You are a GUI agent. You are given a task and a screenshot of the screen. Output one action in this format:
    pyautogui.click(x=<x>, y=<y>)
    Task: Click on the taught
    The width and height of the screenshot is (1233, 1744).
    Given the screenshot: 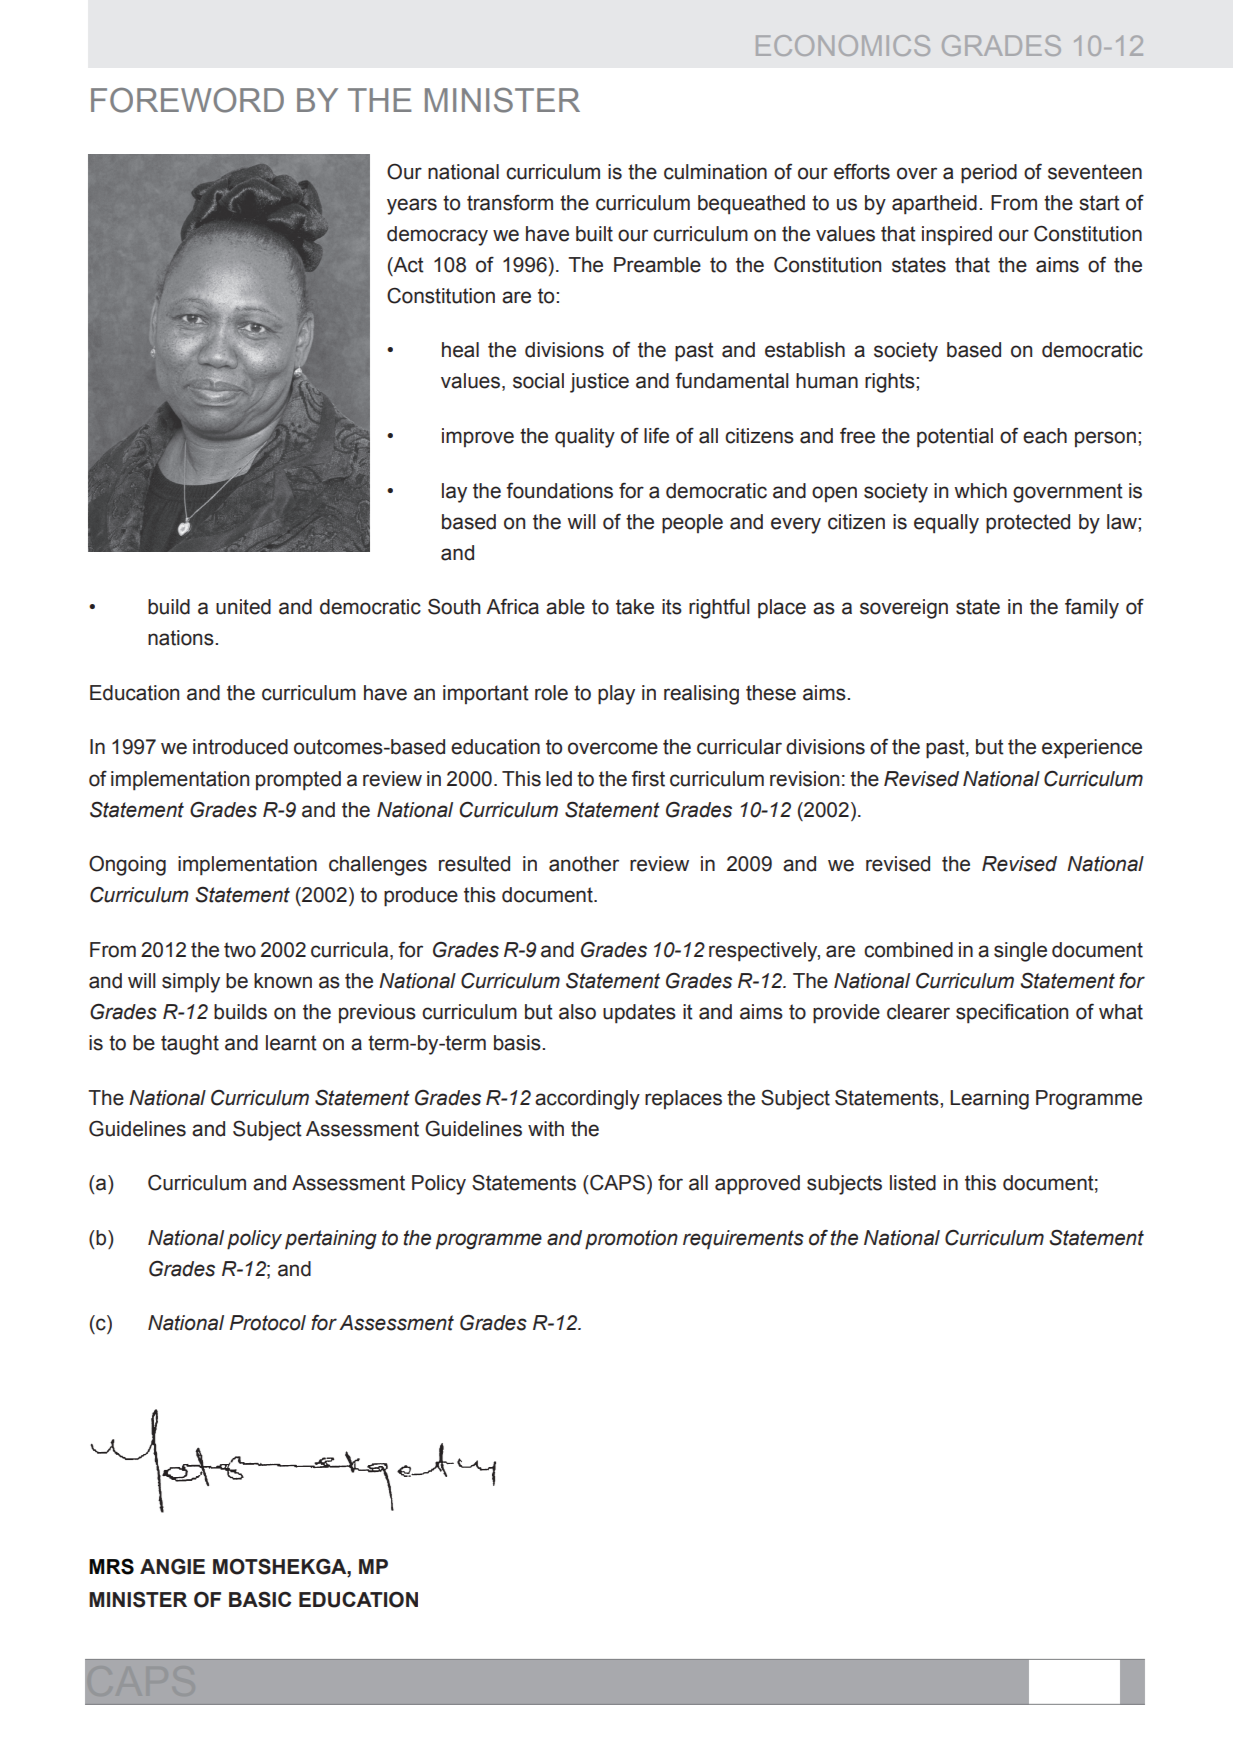 What is the action you would take?
    pyautogui.click(x=190, y=1045)
